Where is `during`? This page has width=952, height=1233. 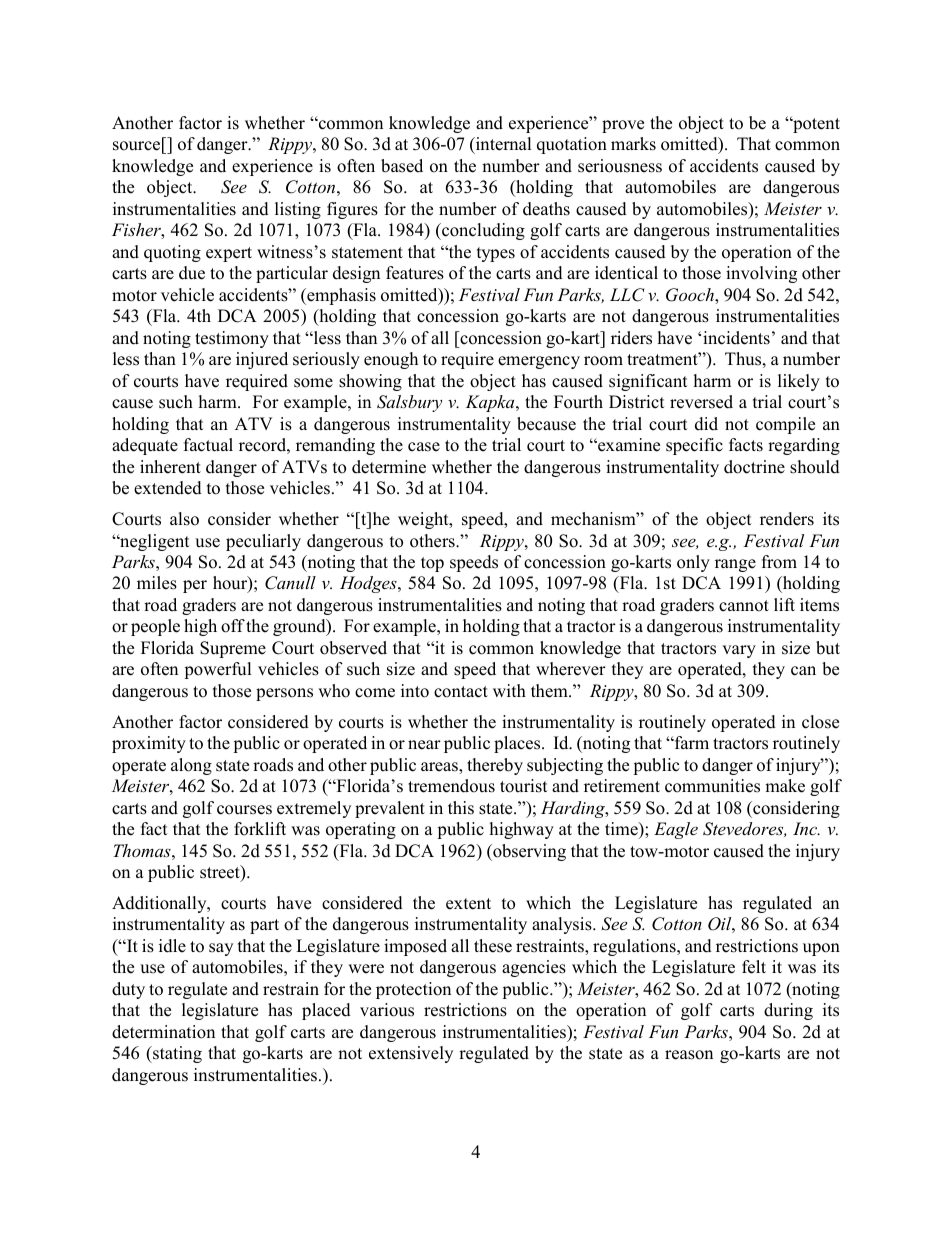
during is located at coordinates (788, 1011).
